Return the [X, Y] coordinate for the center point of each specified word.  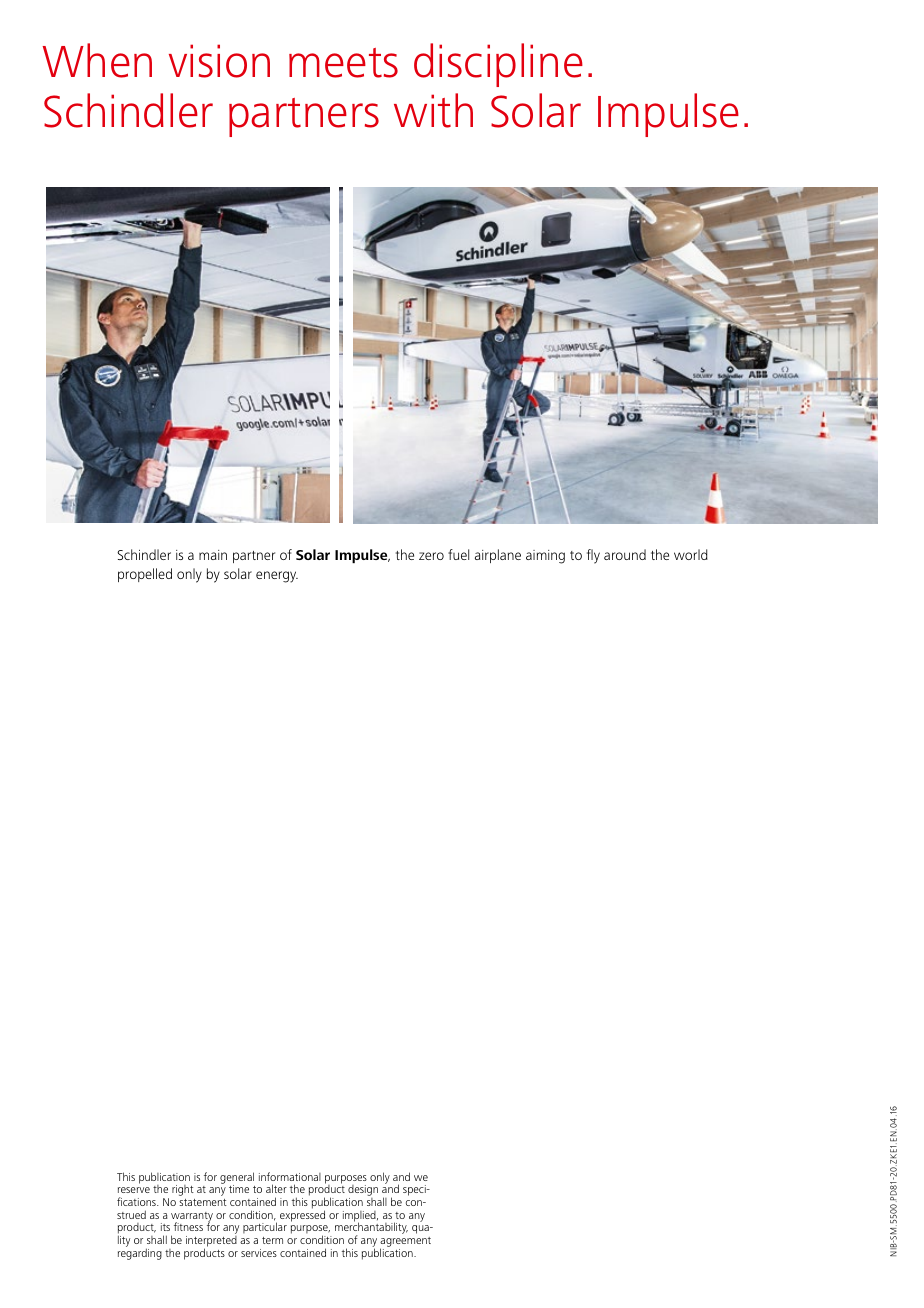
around [625, 554]
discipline [498, 65]
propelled [145, 575]
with [433, 110]
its [165, 1227]
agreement [405, 1243]
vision [219, 61]
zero [431, 556]
